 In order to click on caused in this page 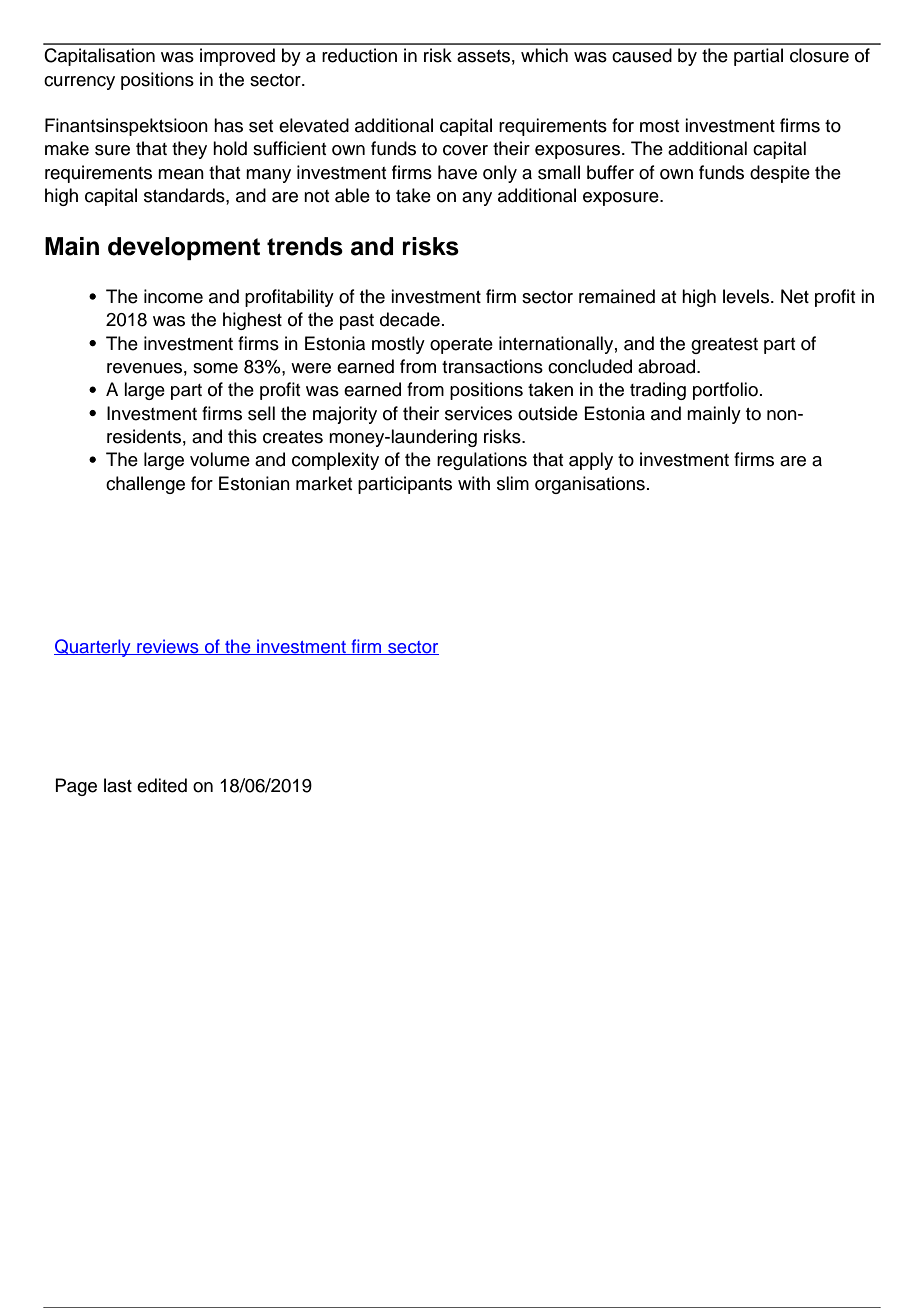, I will do `click(642, 55)`.
